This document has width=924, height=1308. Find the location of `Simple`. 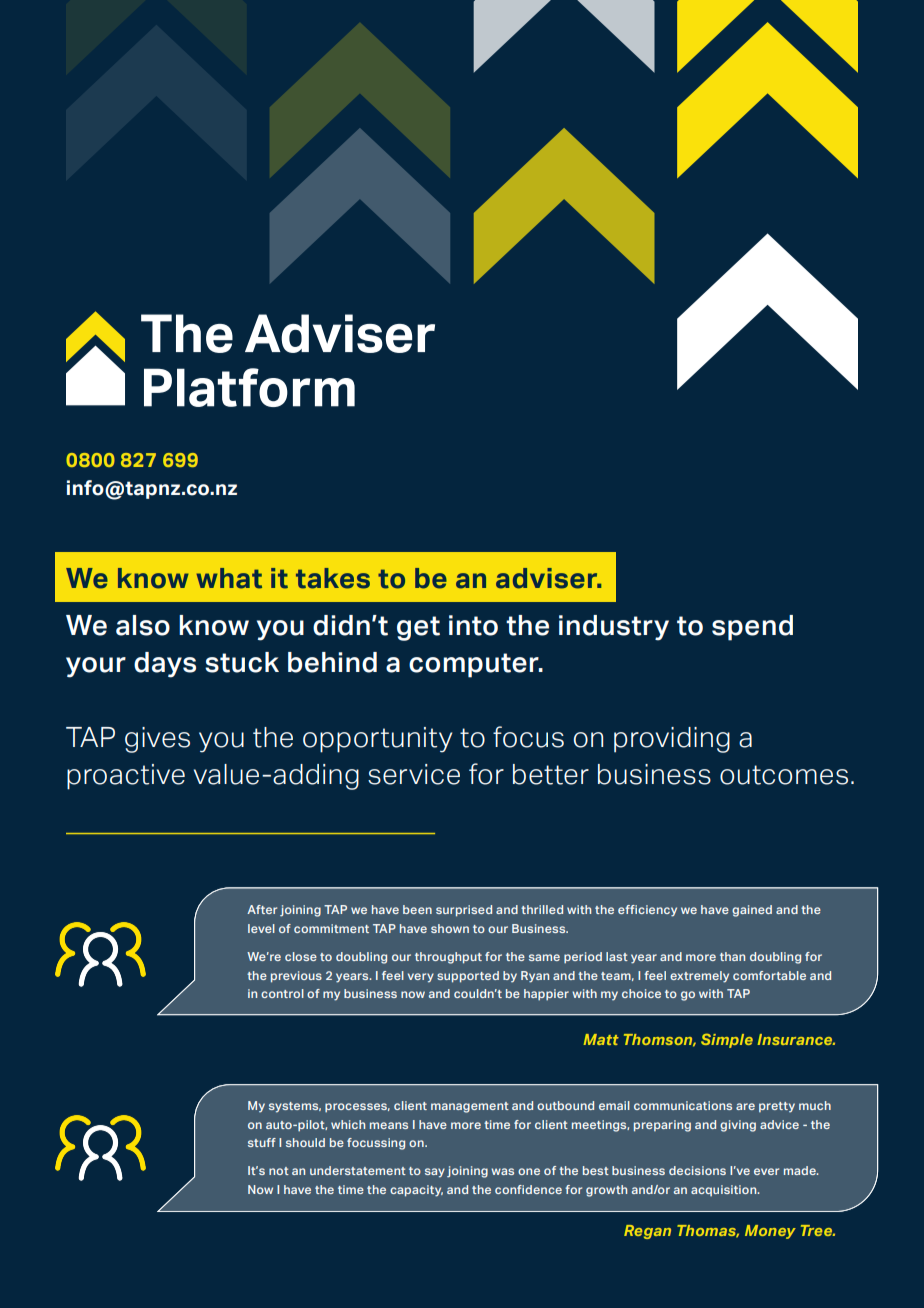

Simple is located at coordinates (727, 1040).
